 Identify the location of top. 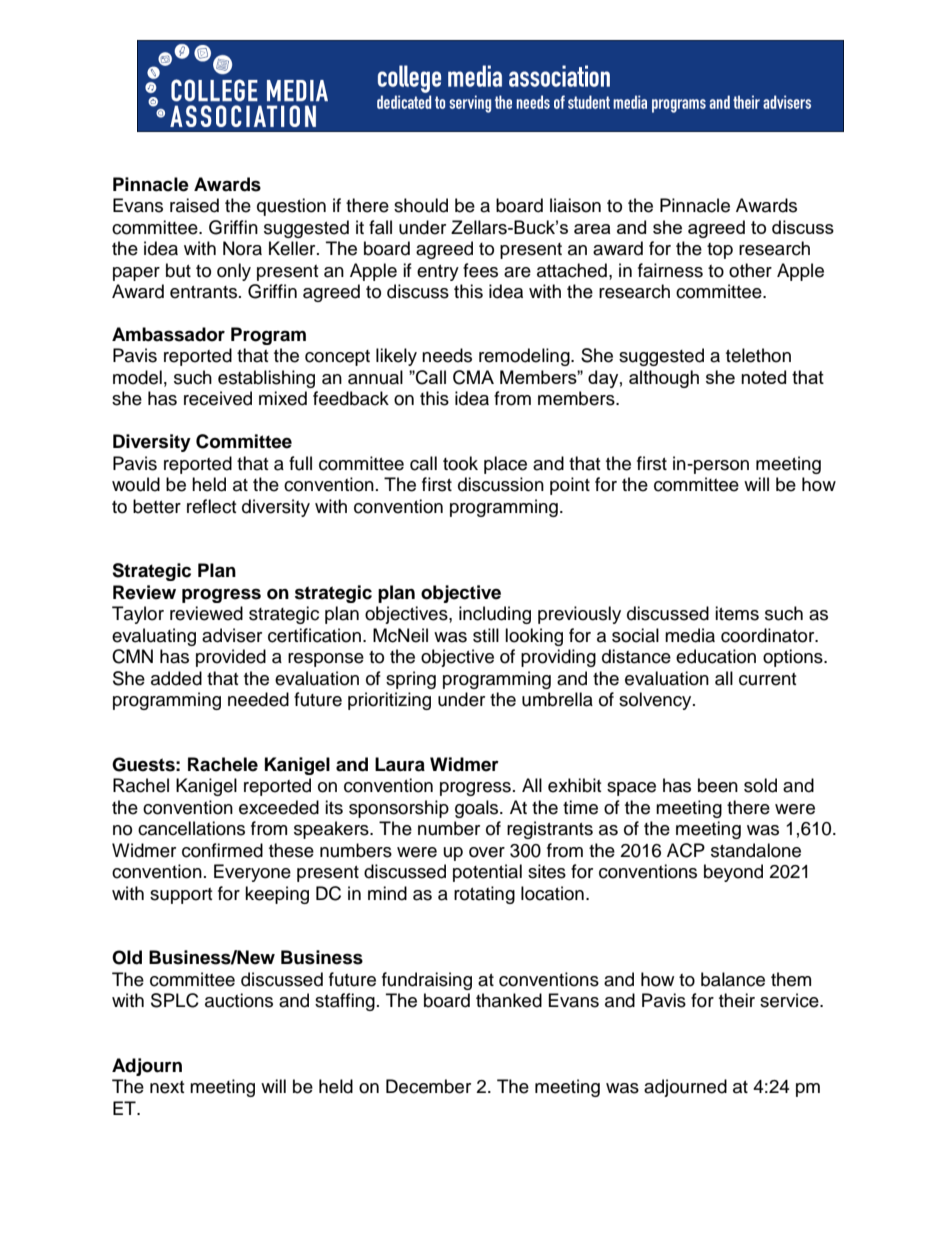
(720, 251).
